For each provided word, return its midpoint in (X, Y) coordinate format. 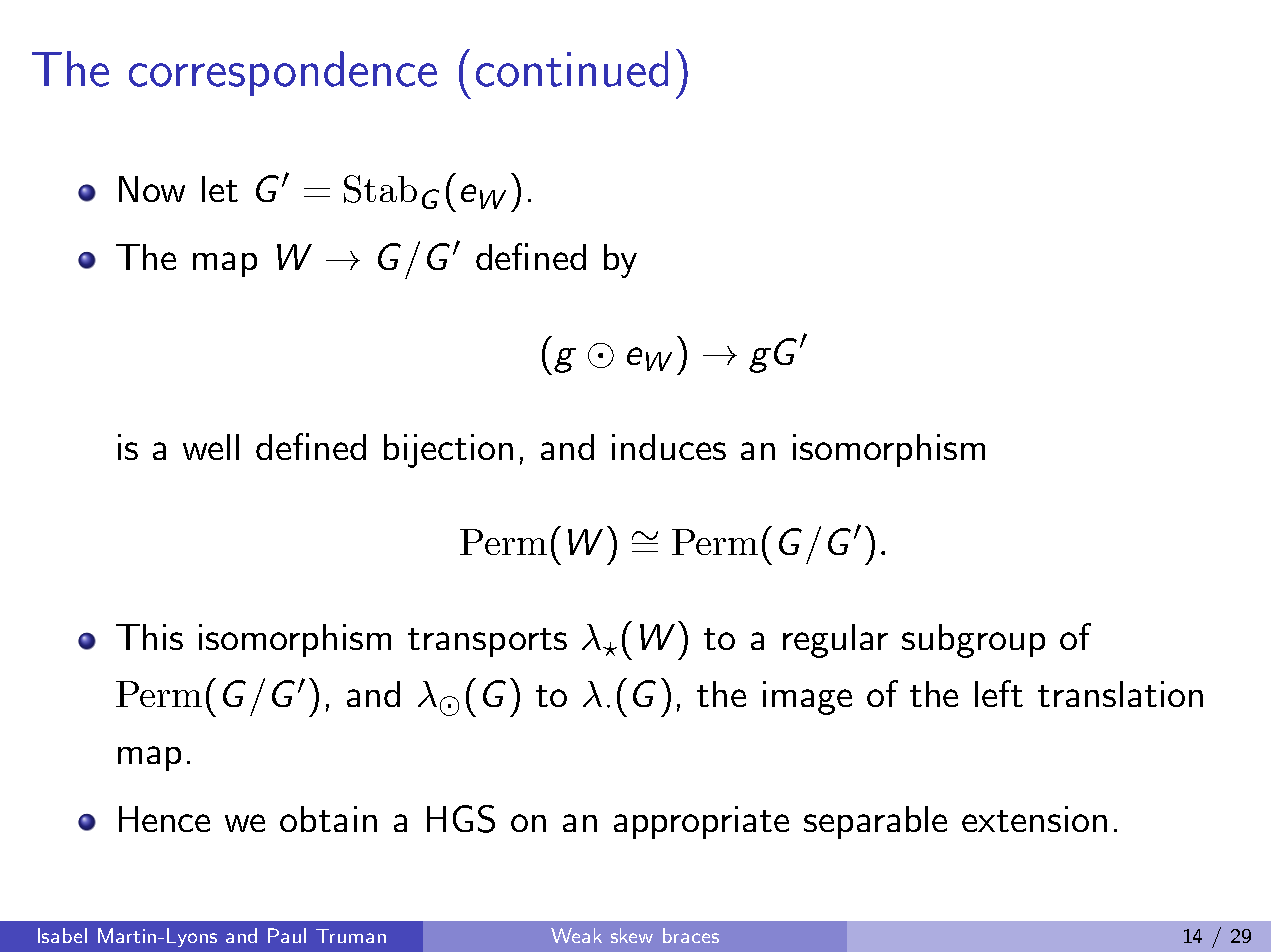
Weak (576, 935)
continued (572, 69)
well (211, 447)
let (220, 189)
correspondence (283, 73)
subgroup (973, 641)
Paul (287, 935)
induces (669, 447)
